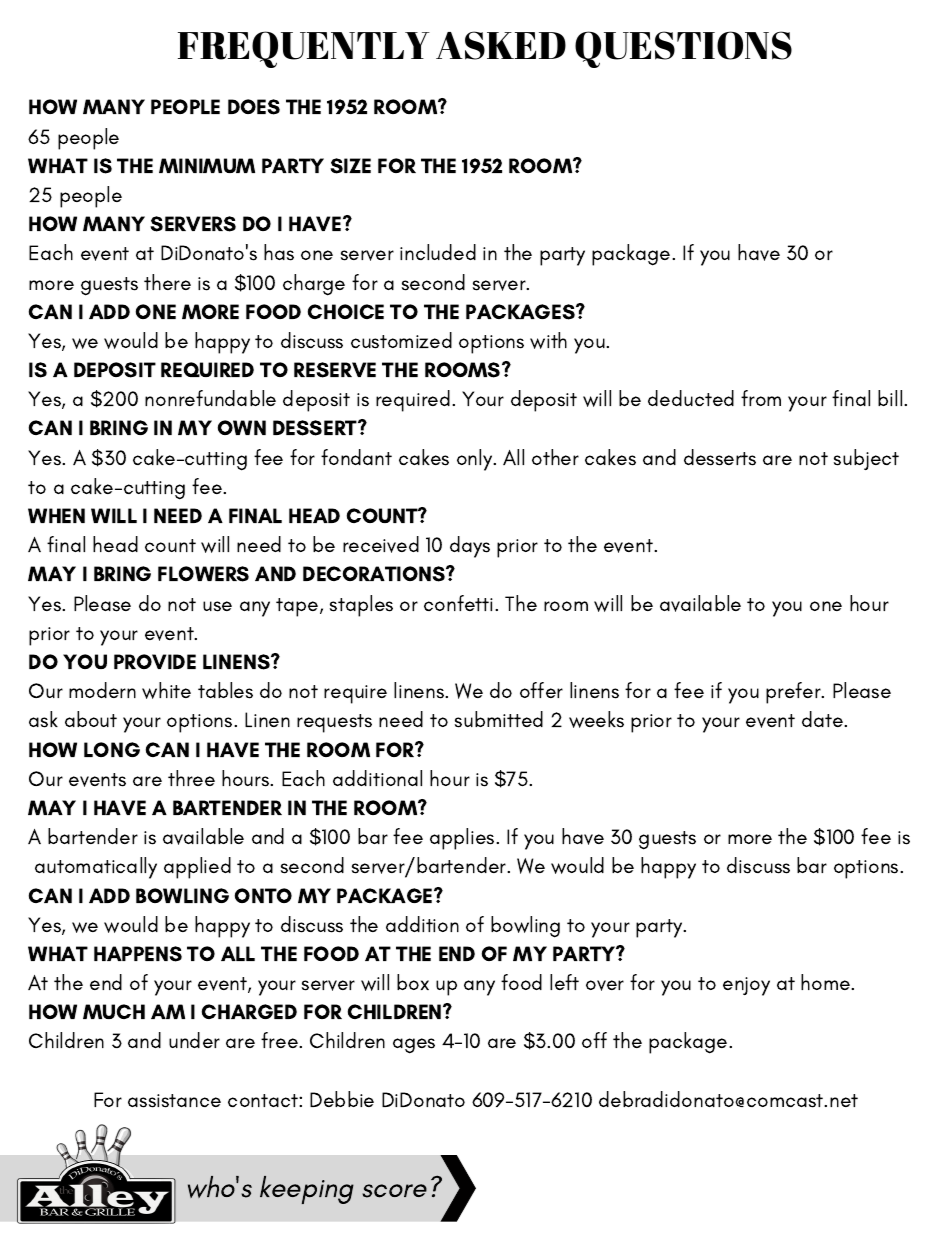 The image size is (952, 1233). What do you see at coordinates (827, 982) in the screenshot?
I see `home` at bounding box center [827, 982].
